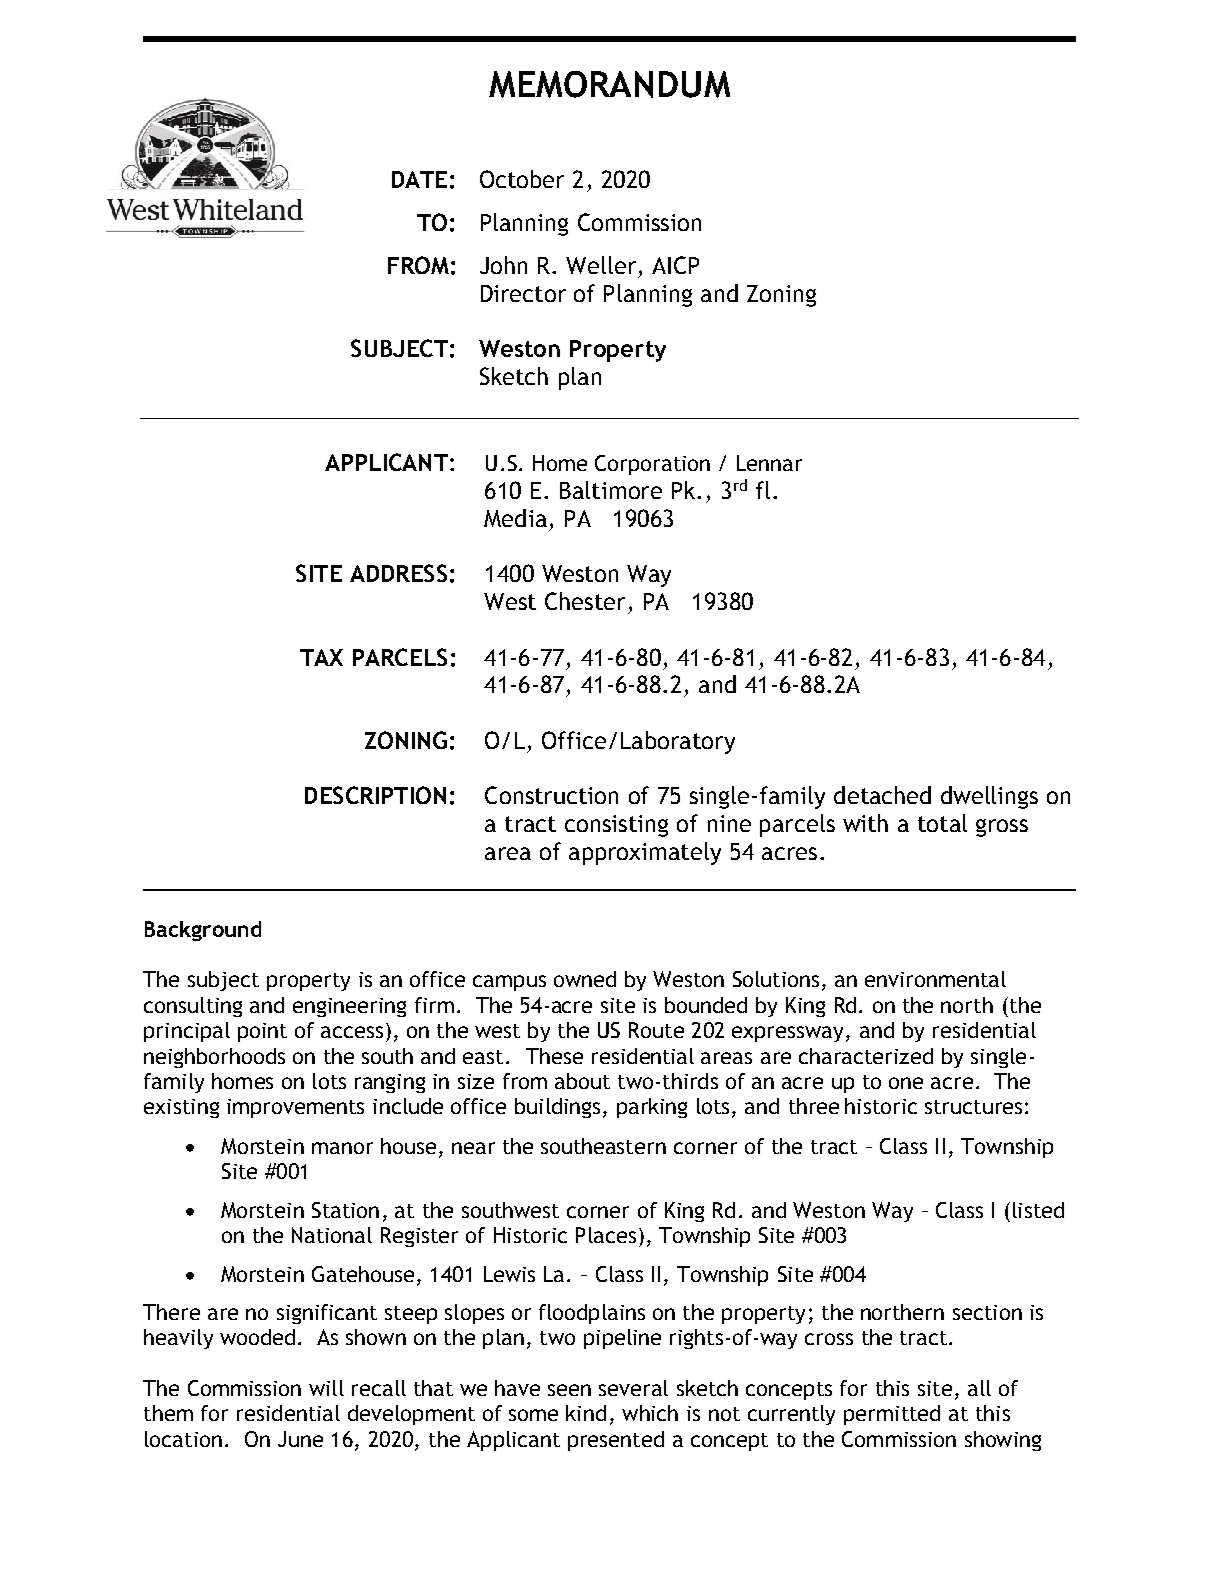 The height and width of the document is (1577, 1219). I want to click on DESCRIPTION, so click(375, 795).
